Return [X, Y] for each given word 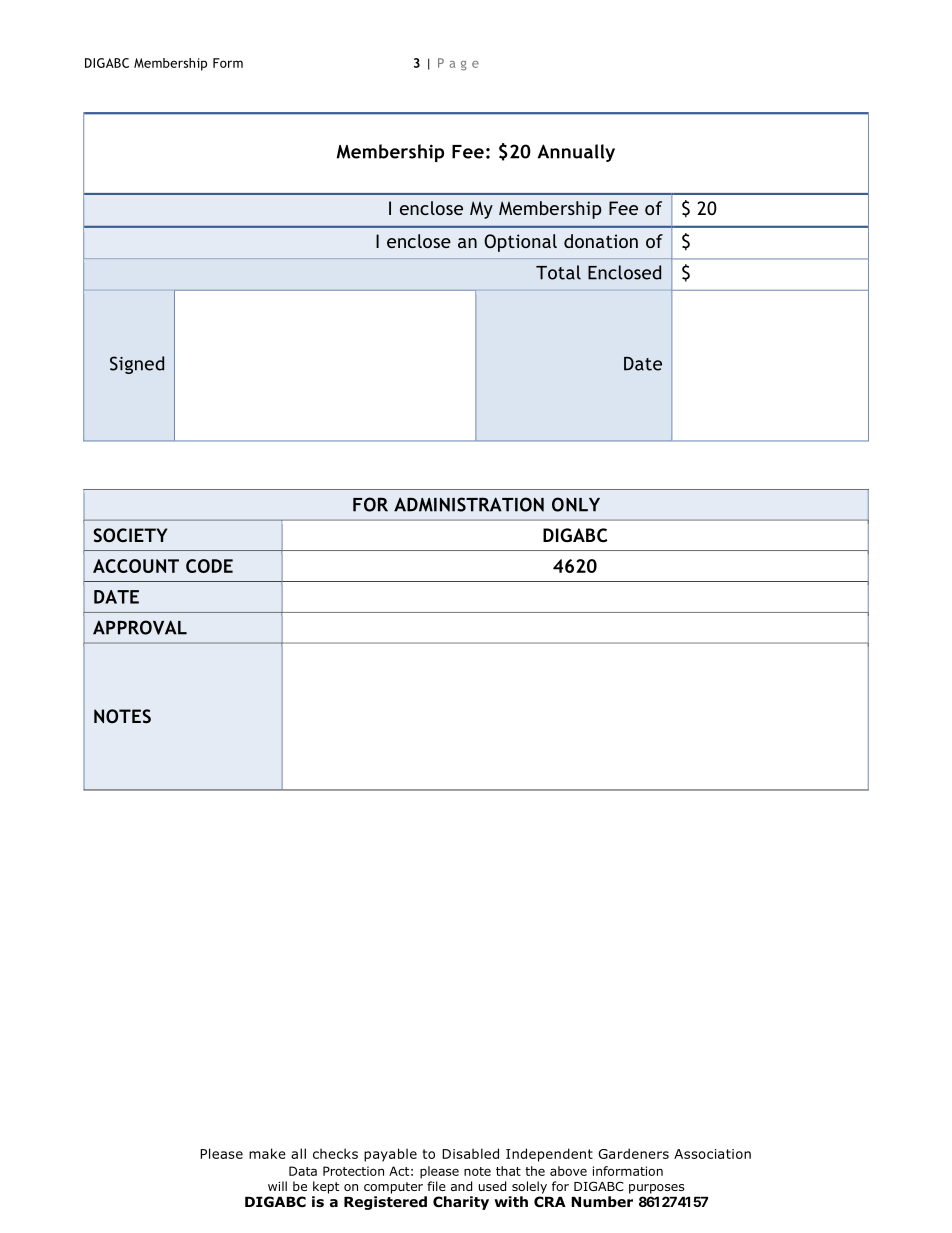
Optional [520, 243]
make [267, 1153]
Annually [576, 153]
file [436, 1186]
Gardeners [633, 1153]
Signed [137, 365]
